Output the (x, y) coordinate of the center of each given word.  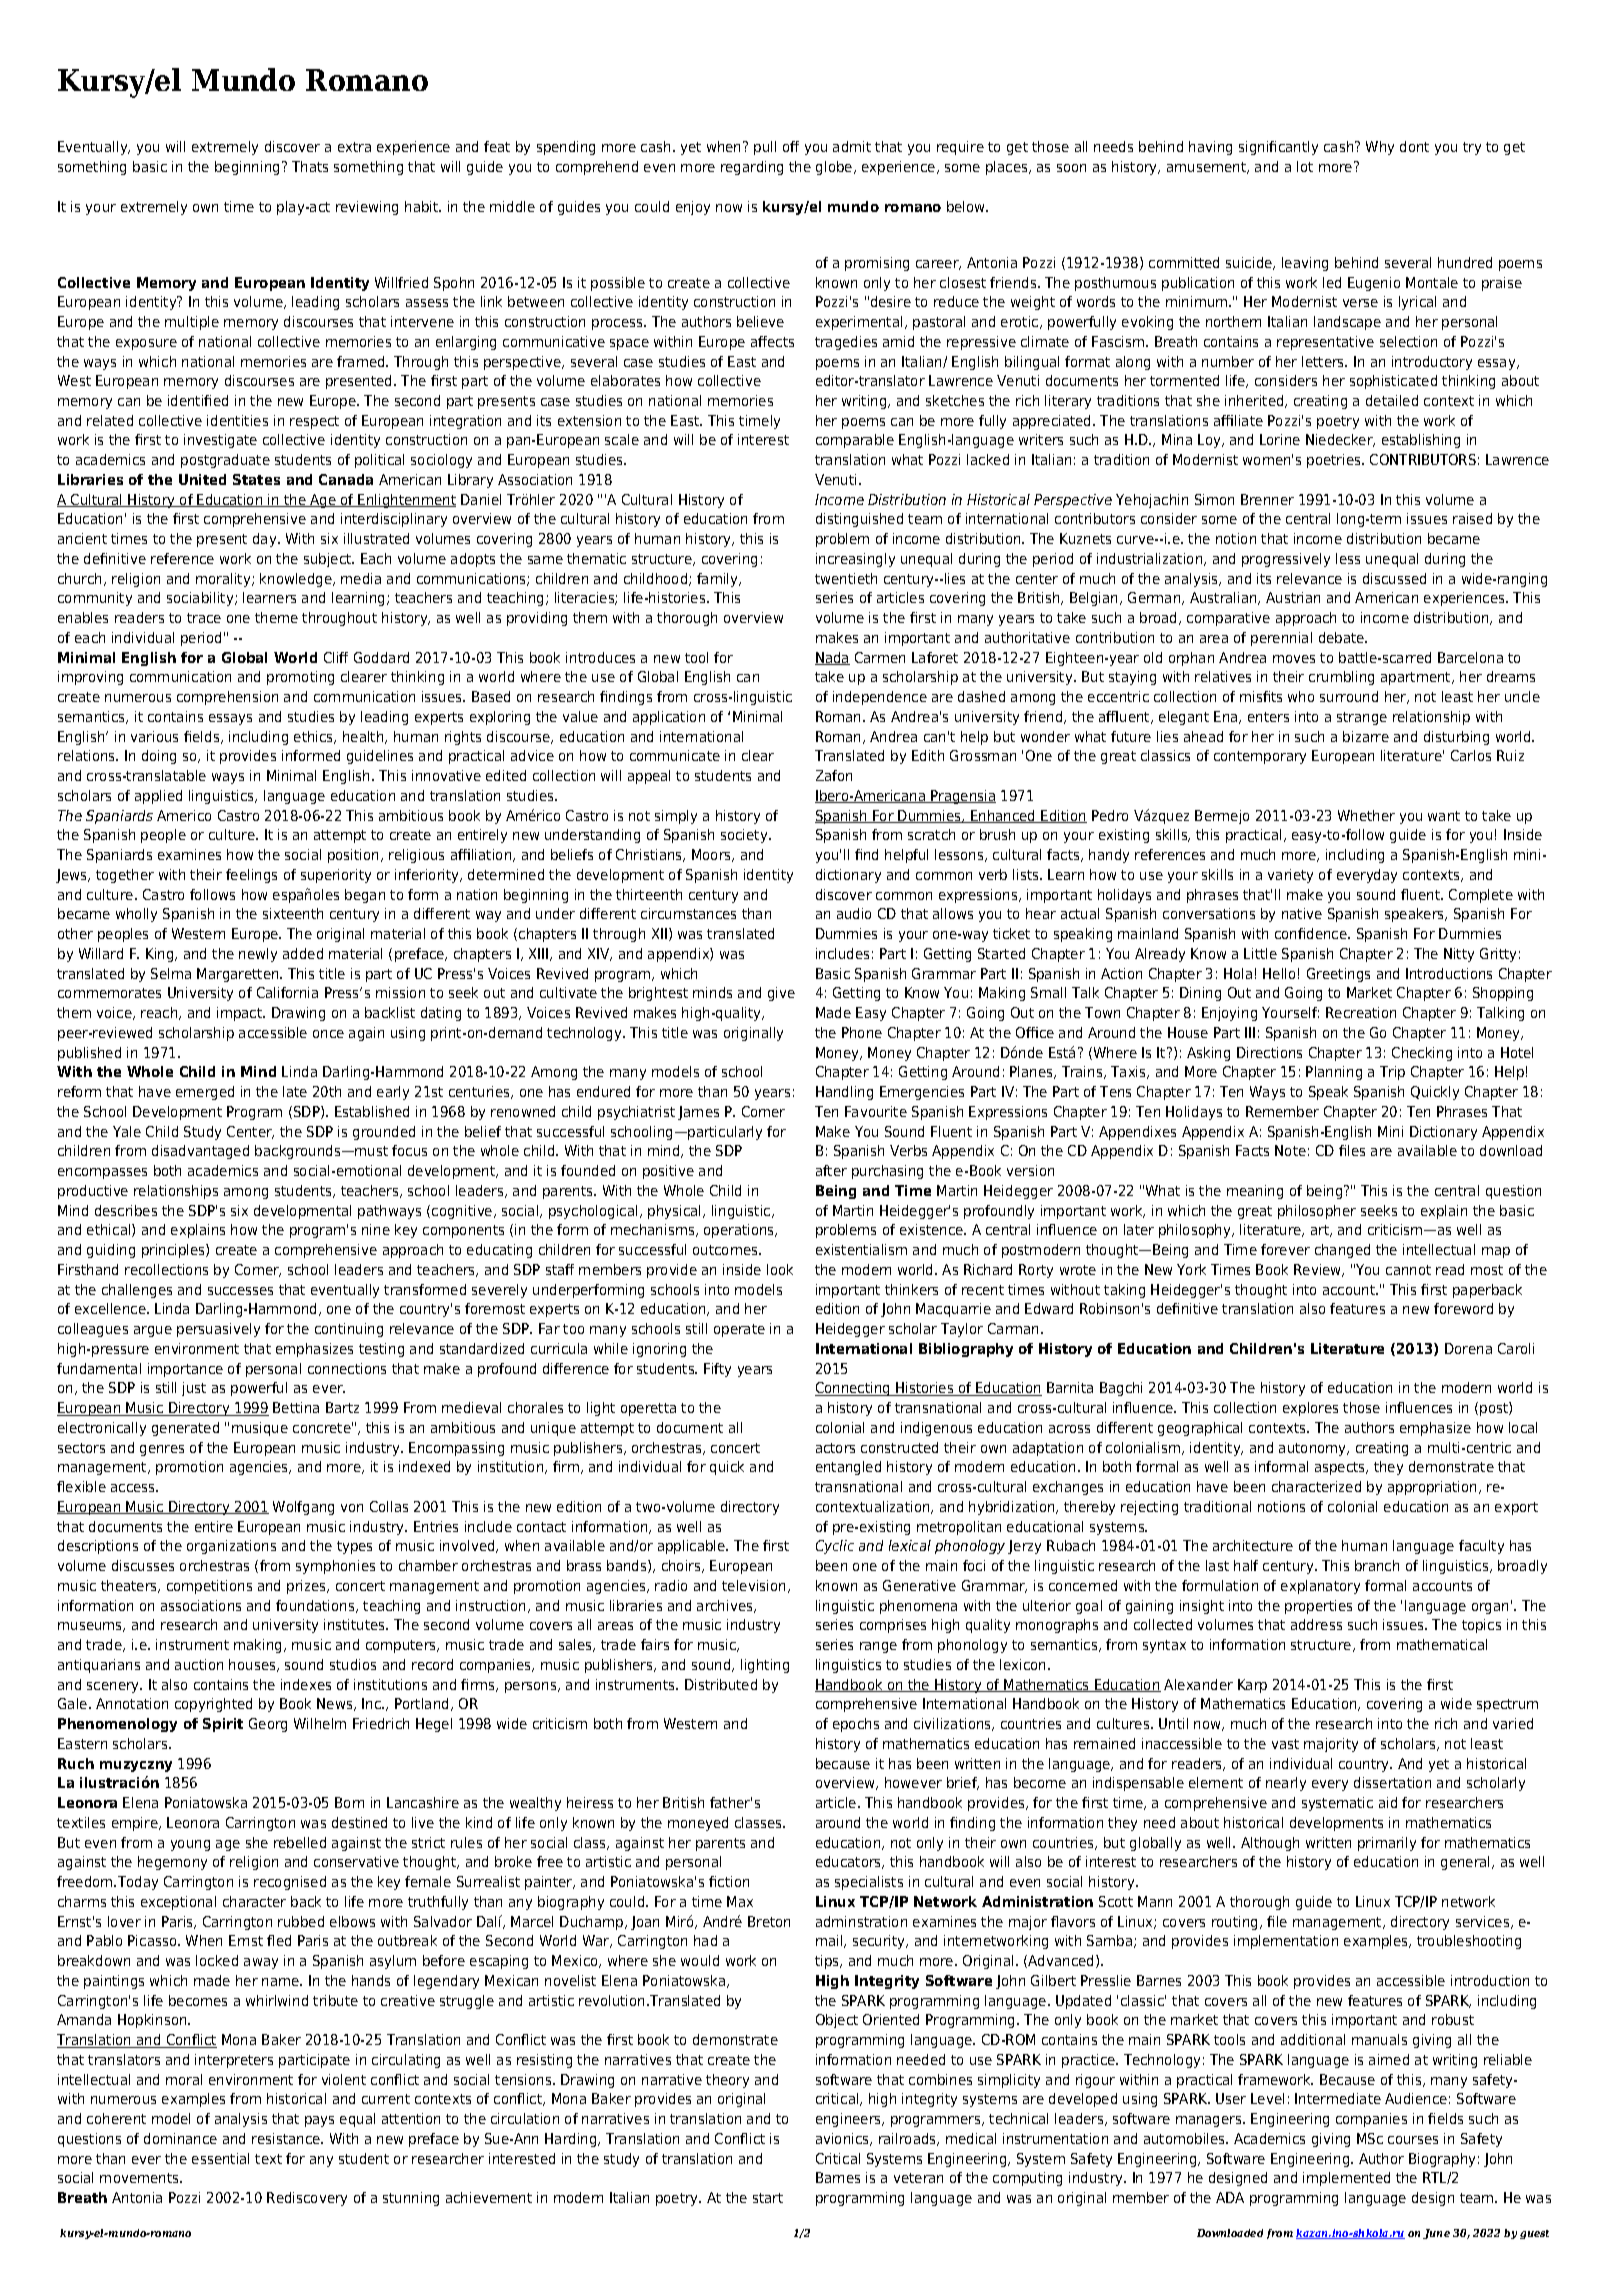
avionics (843, 2139)
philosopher (1317, 1212)
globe (835, 168)
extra (354, 147)
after (831, 1170)
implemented (1346, 2179)
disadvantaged (200, 1152)
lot (1305, 166)
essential (220, 2158)
